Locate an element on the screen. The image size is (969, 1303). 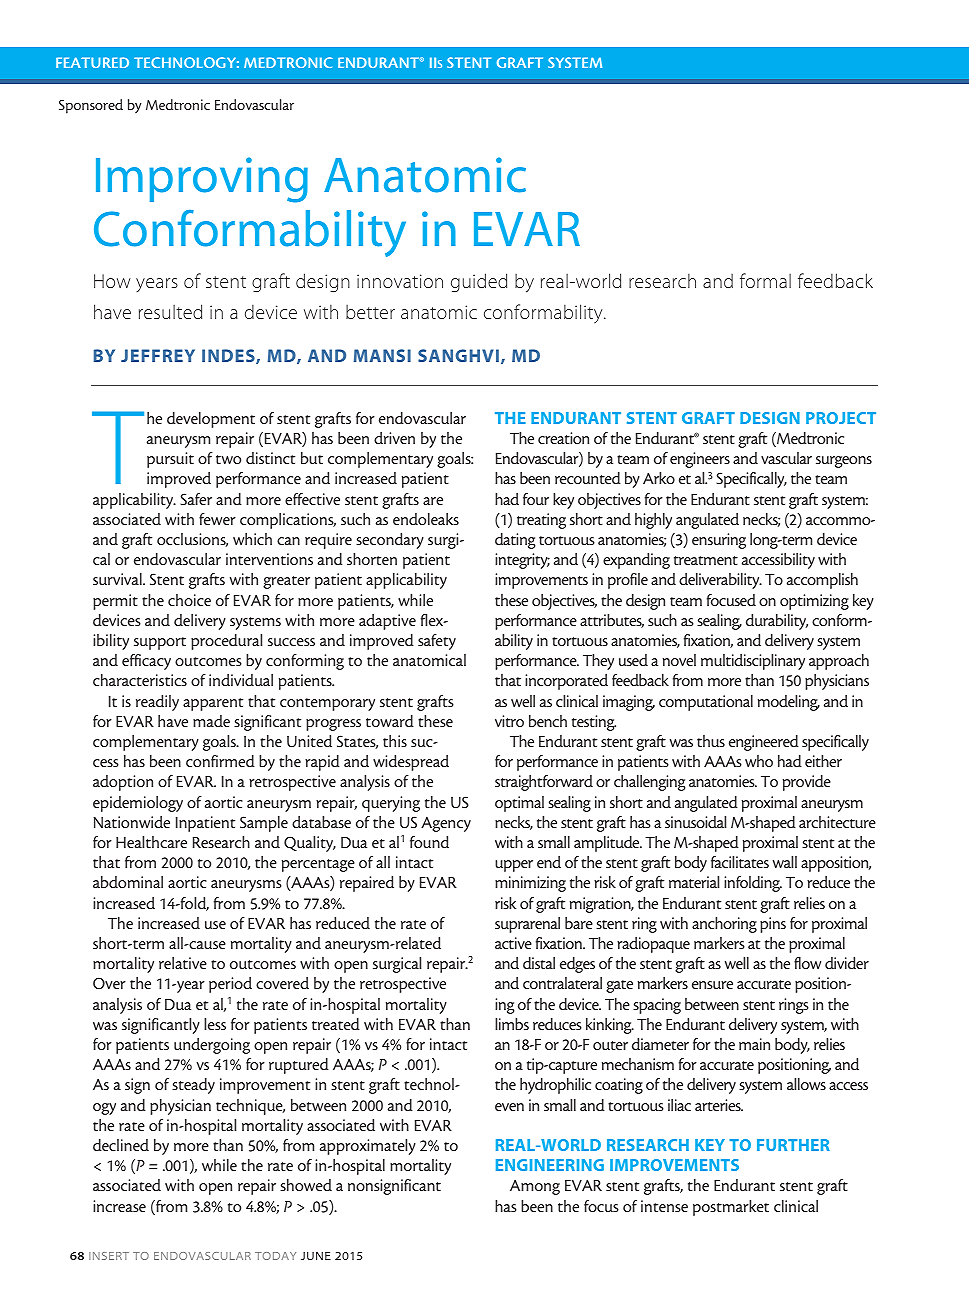
Healthcare is located at coordinates (151, 842).
